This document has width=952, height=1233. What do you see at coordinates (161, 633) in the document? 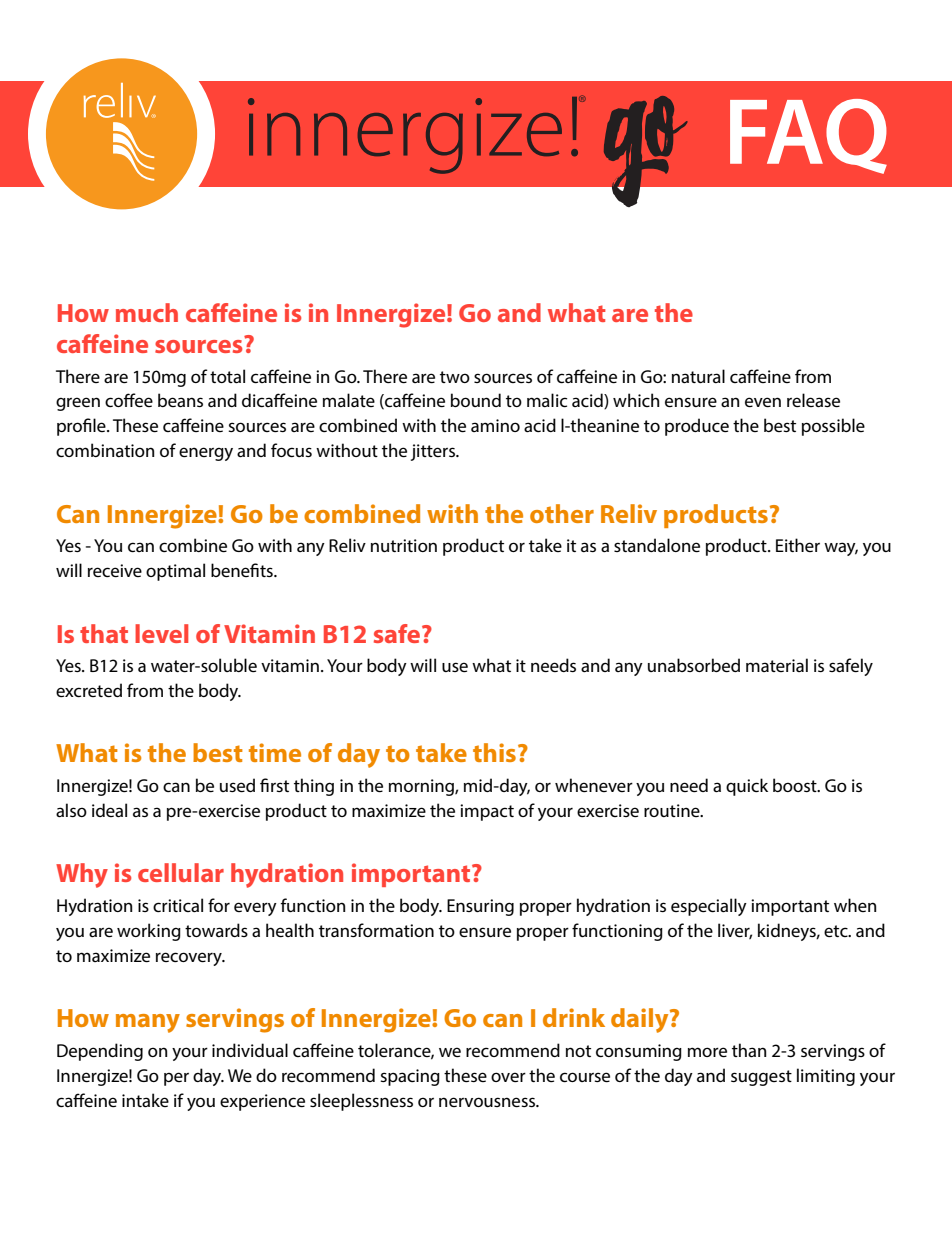
I see `level` at bounding box center [161, 633].
